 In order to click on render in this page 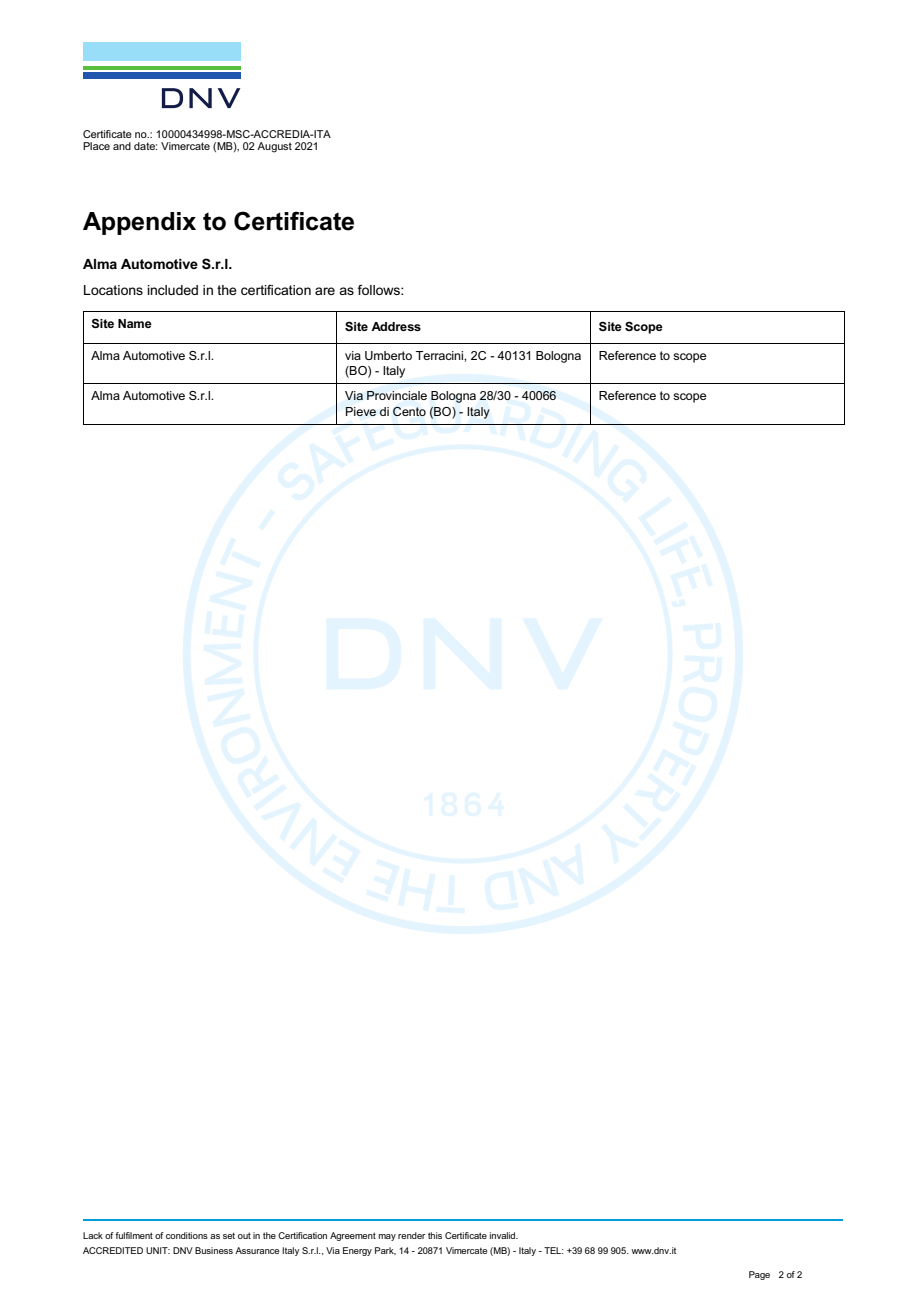, I will do `click(411, 1235)`.
